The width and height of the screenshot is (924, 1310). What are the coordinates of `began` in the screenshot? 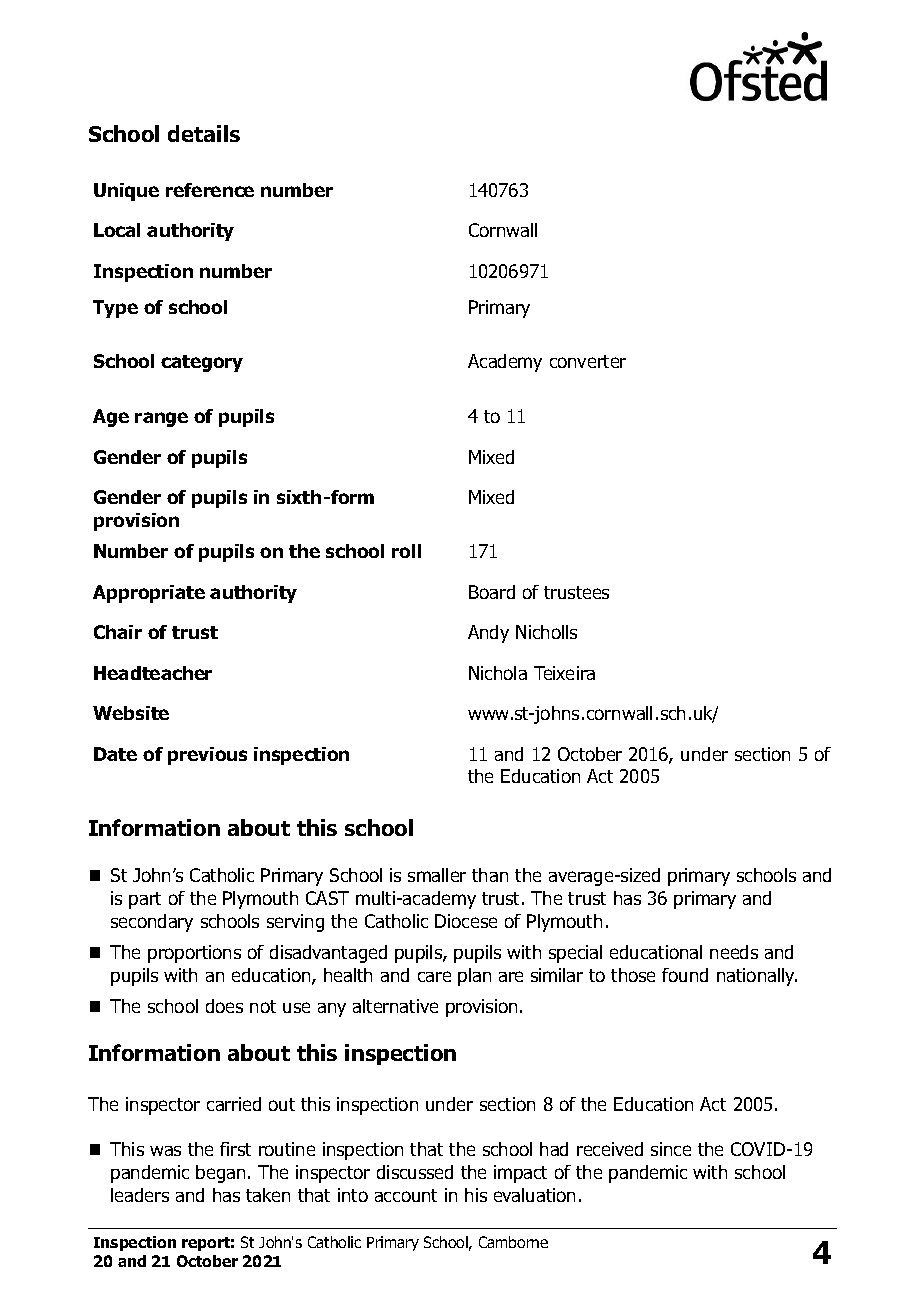 It's located at (220, 1174).
